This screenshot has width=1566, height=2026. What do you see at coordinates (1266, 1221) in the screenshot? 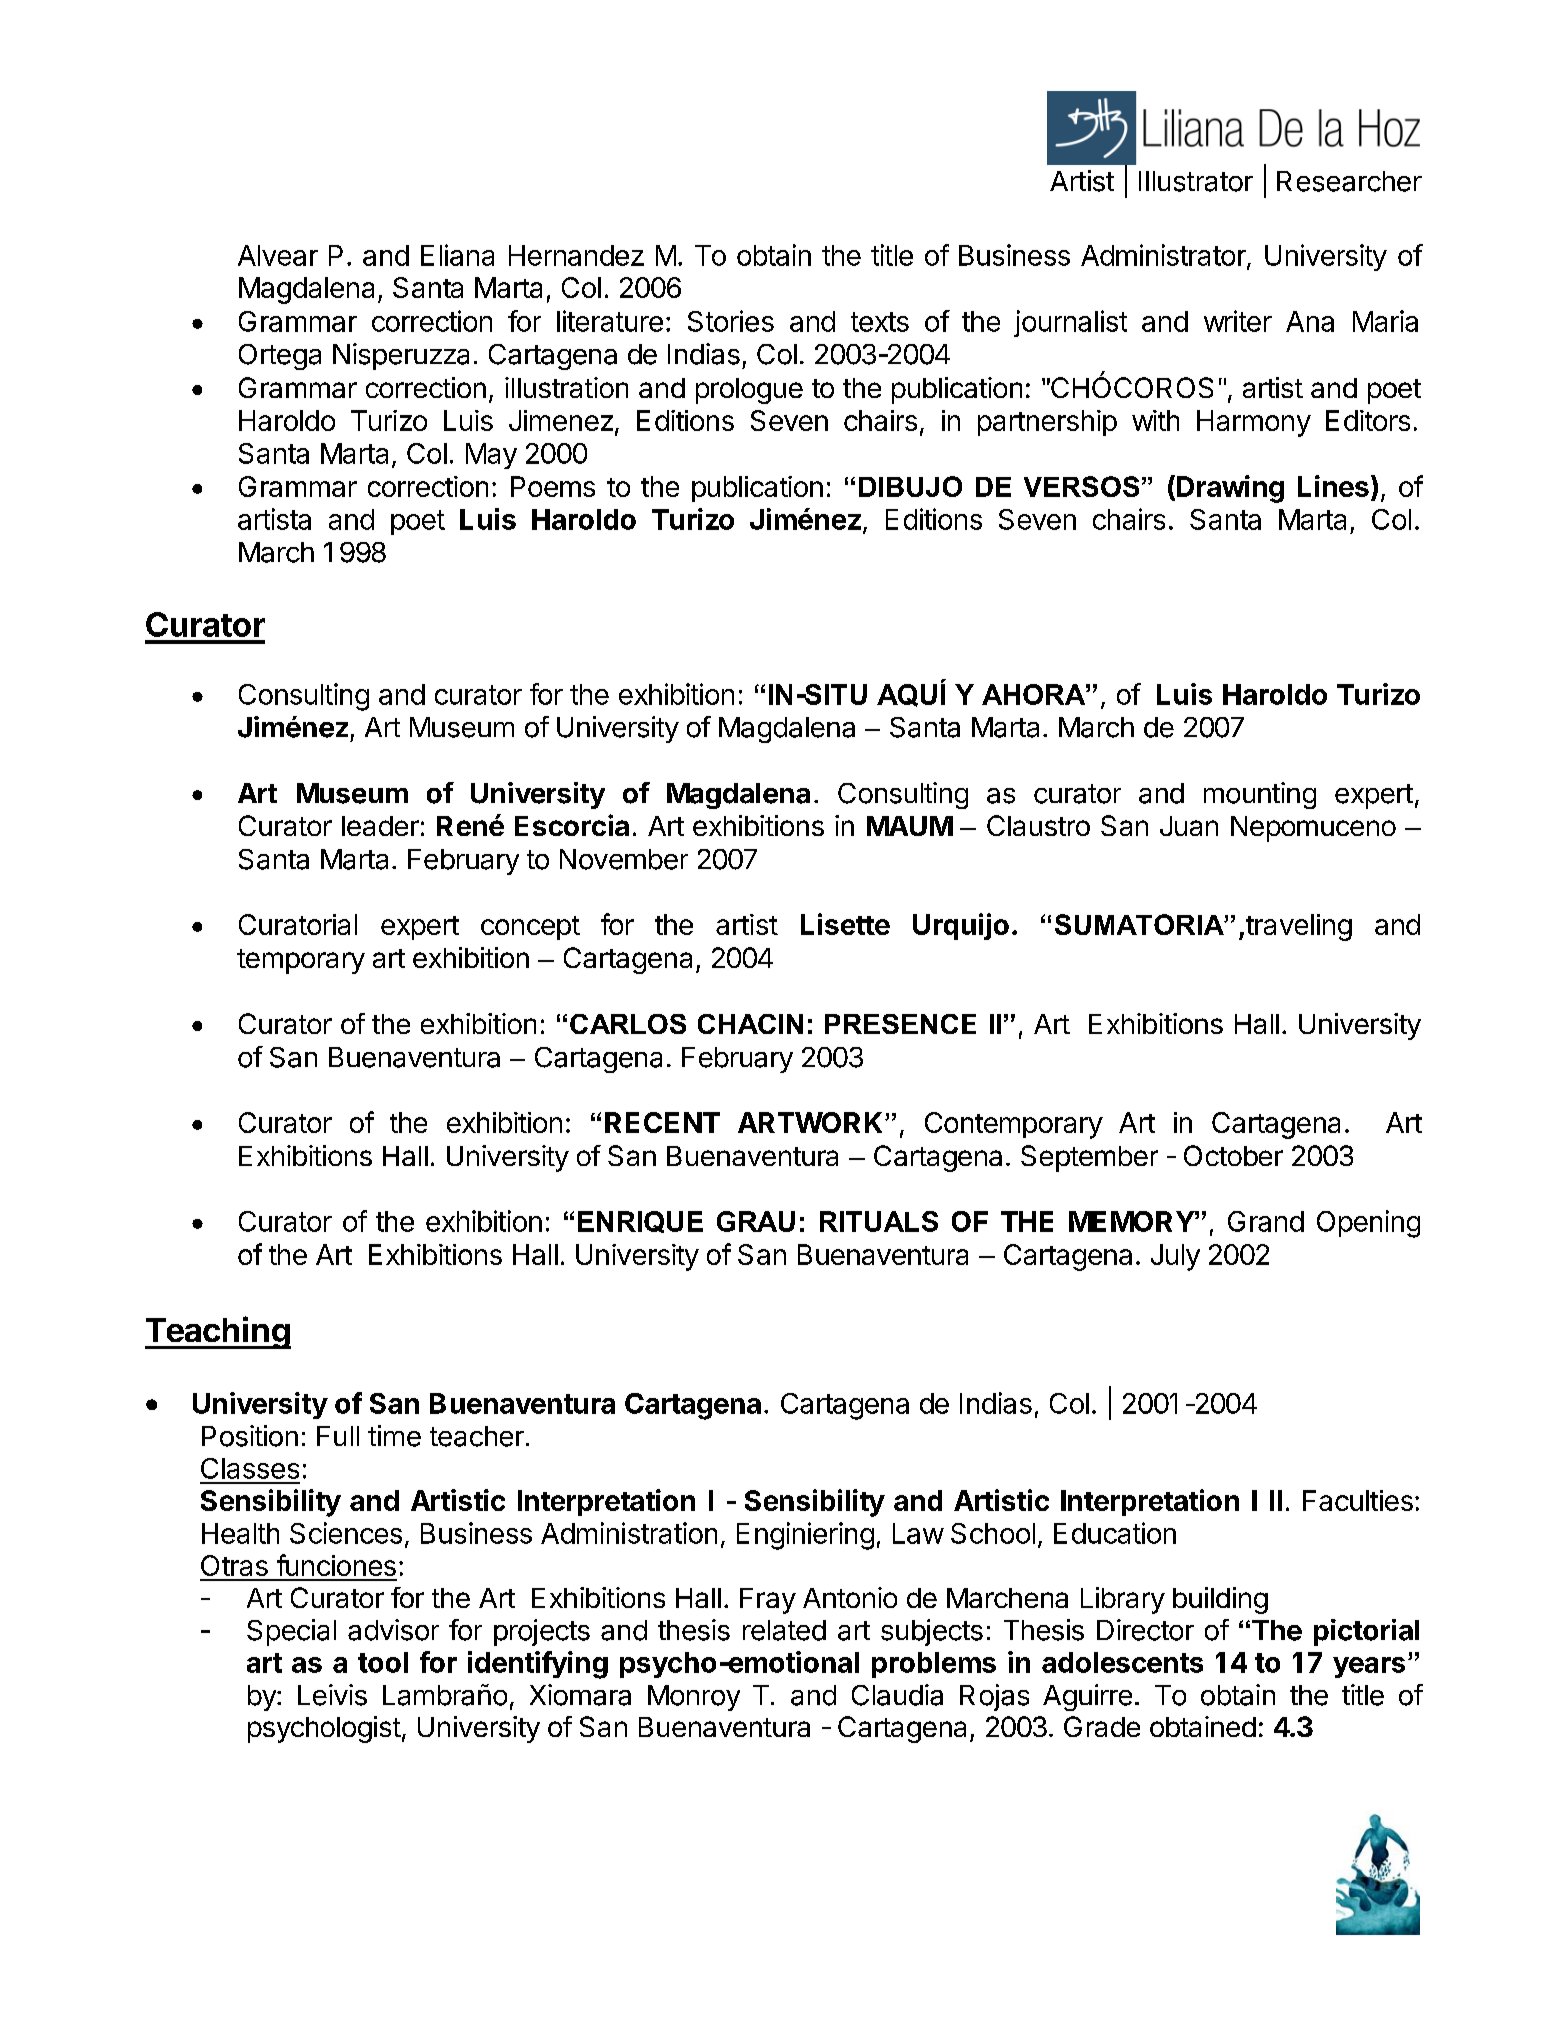
I see `Grand` at bounding box center [1266, 1221].
